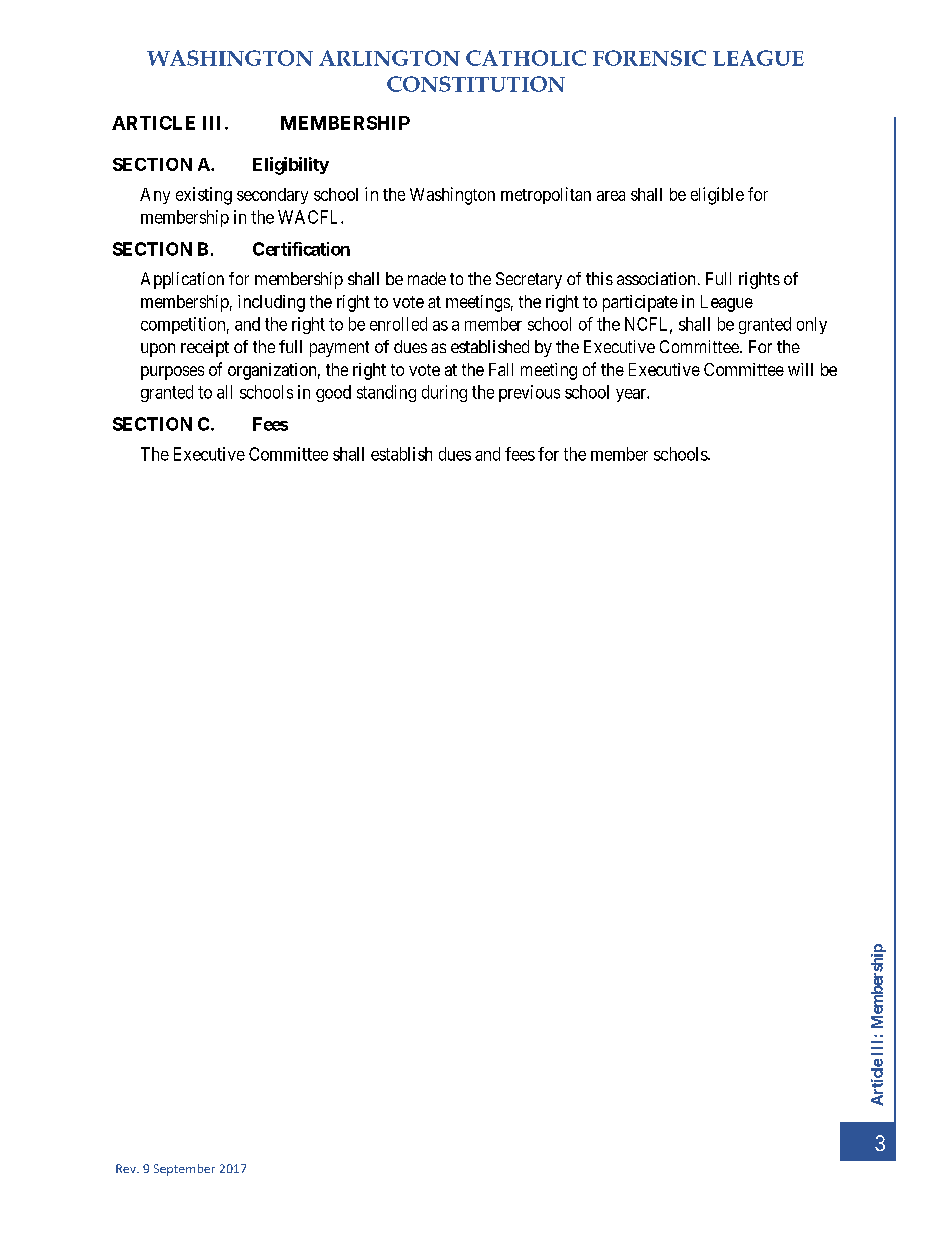  What do you see at coordinates (649, 58) in the screenshot?
I see `FORENSIC` at bounding box center [649, 58].
